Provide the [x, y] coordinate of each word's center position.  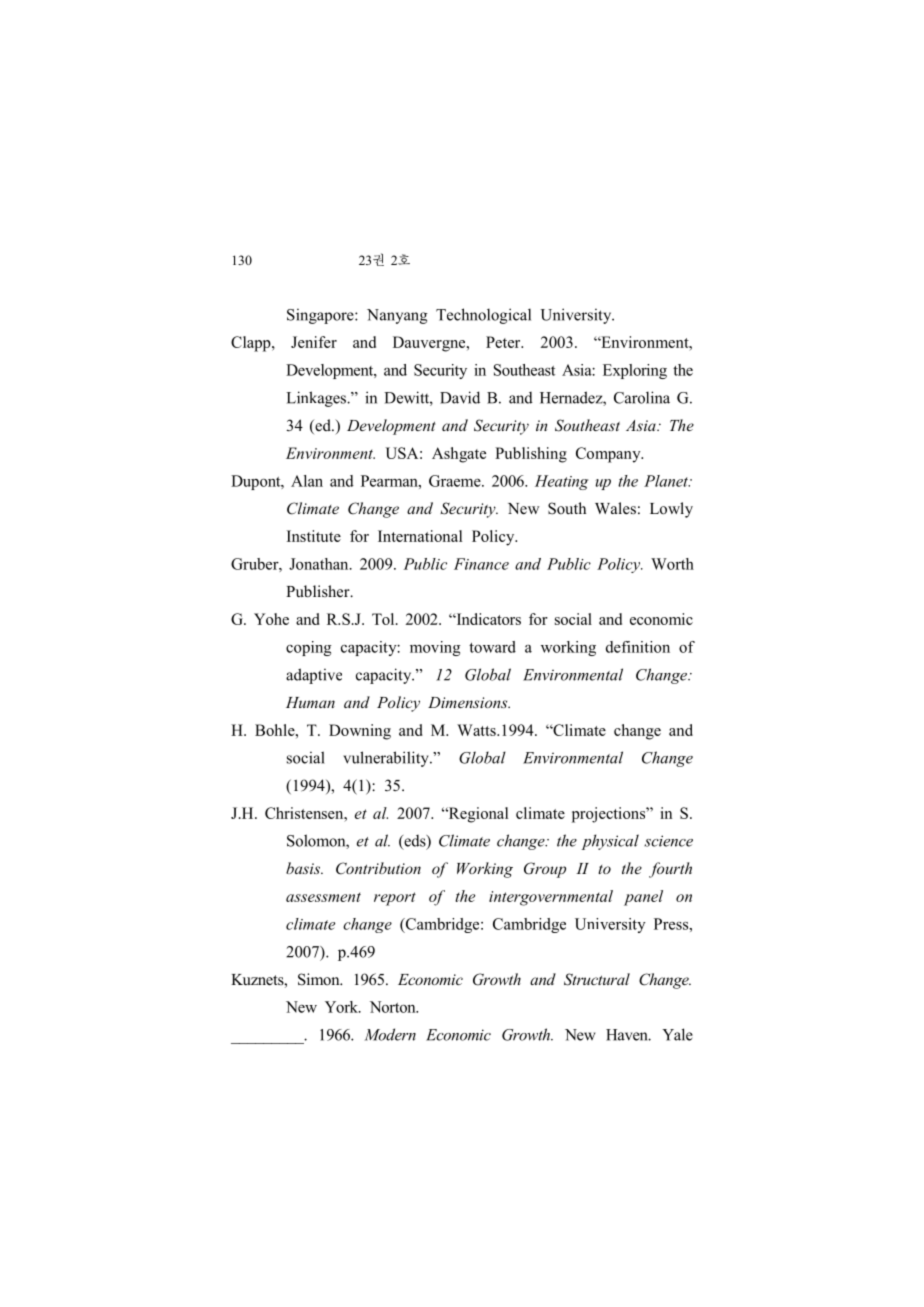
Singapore [321, 316]
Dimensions [469, 702]
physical [610, 842]
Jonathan [320, 564]
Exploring [635, 371]
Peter [504, 342]
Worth [672, 564]
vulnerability [387, 759]
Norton [394, 1007]
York [343, 1007]
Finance [481, 564]
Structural [597, 979]
